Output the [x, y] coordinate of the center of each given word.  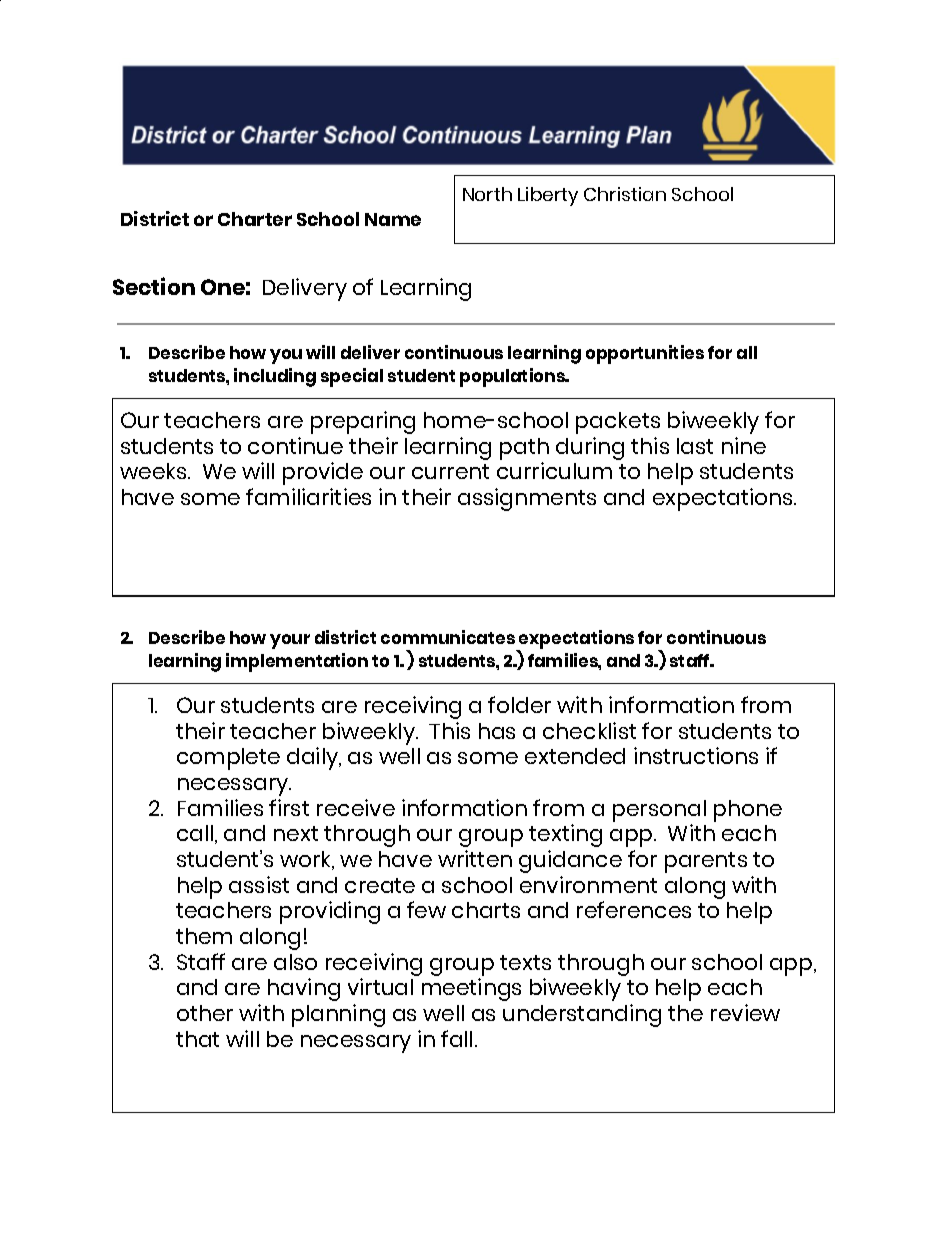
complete [228, 759]
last [695, 446]
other [205, 1013]
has [497, 731]
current [450, 471]
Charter [255, 219]
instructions [696, 755]
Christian [625, 194]
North [487, 194]
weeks [154, 471]
